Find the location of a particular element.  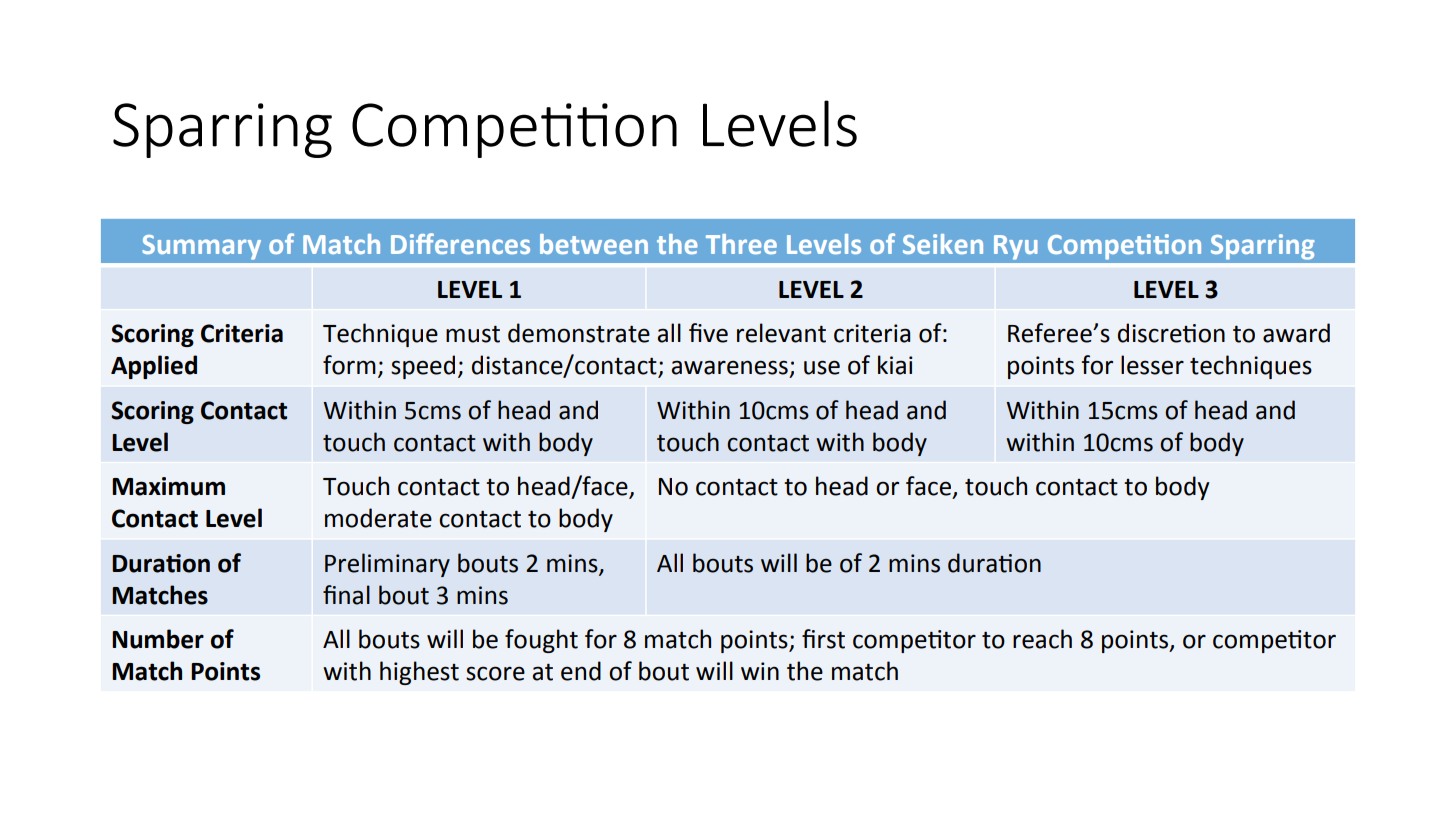

moderate is located at coordinates (378, 518).
